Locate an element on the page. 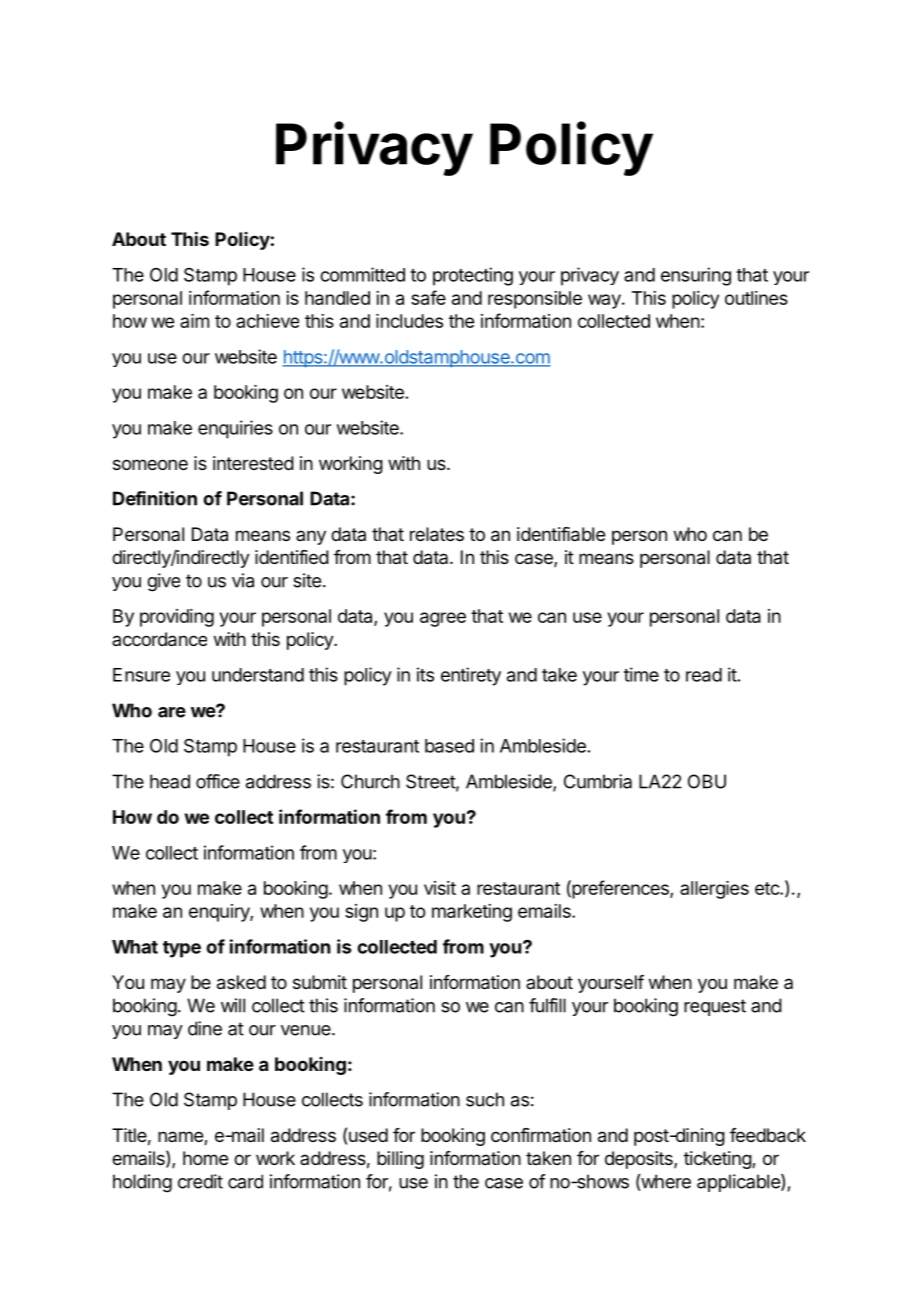 The height and width of the document is (1307, 924). safe is located at coordinates (428, 297).
